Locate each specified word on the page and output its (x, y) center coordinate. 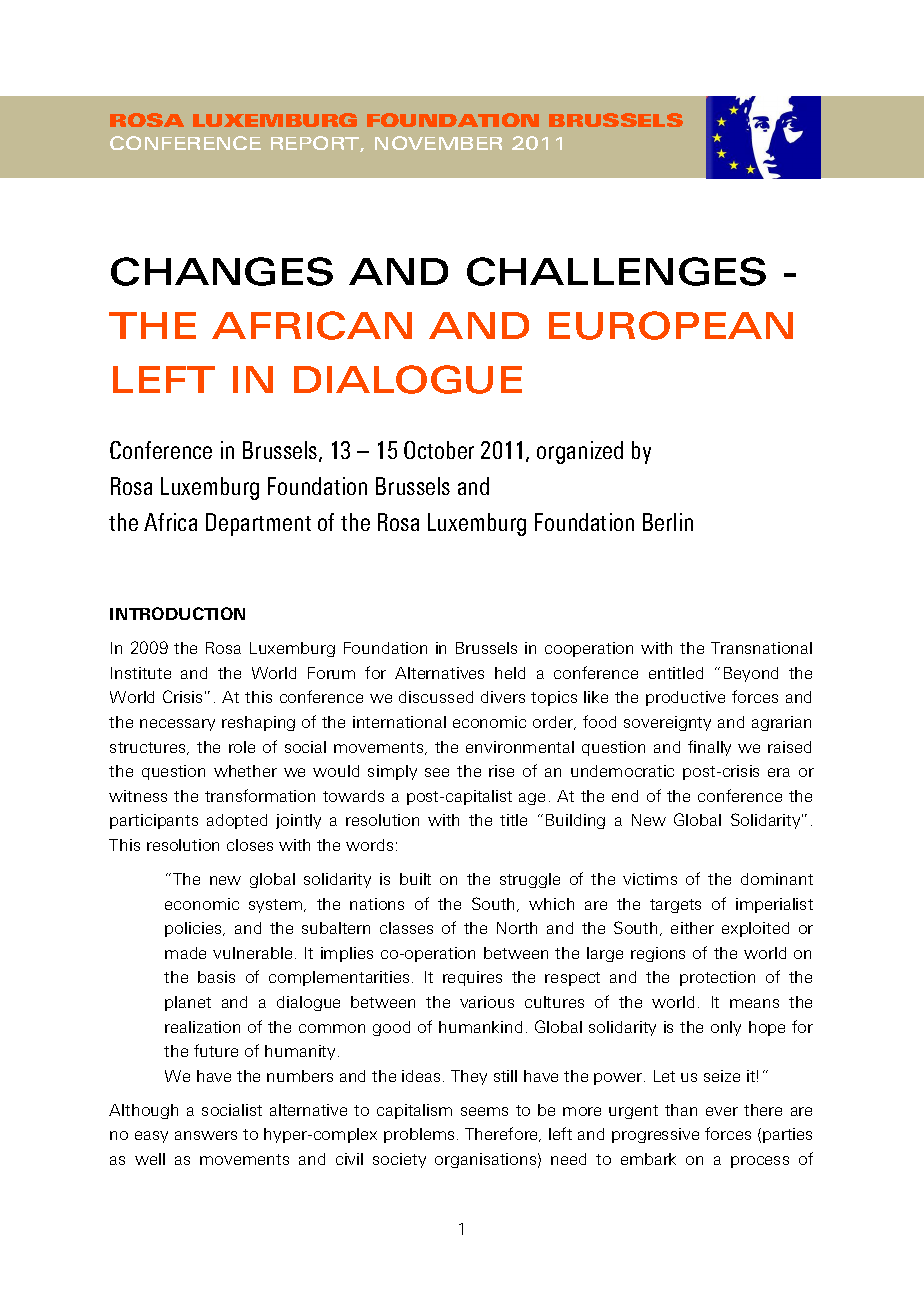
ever (722, 1111)
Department (258, 524)
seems (484, 1111)
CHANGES (222, 271)
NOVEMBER (438, 143)
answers (206, 1135)
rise (501, 771)
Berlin (668, 522)
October (439, 450)
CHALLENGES (616, 271)
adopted (237, 821)
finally (709, 748)
